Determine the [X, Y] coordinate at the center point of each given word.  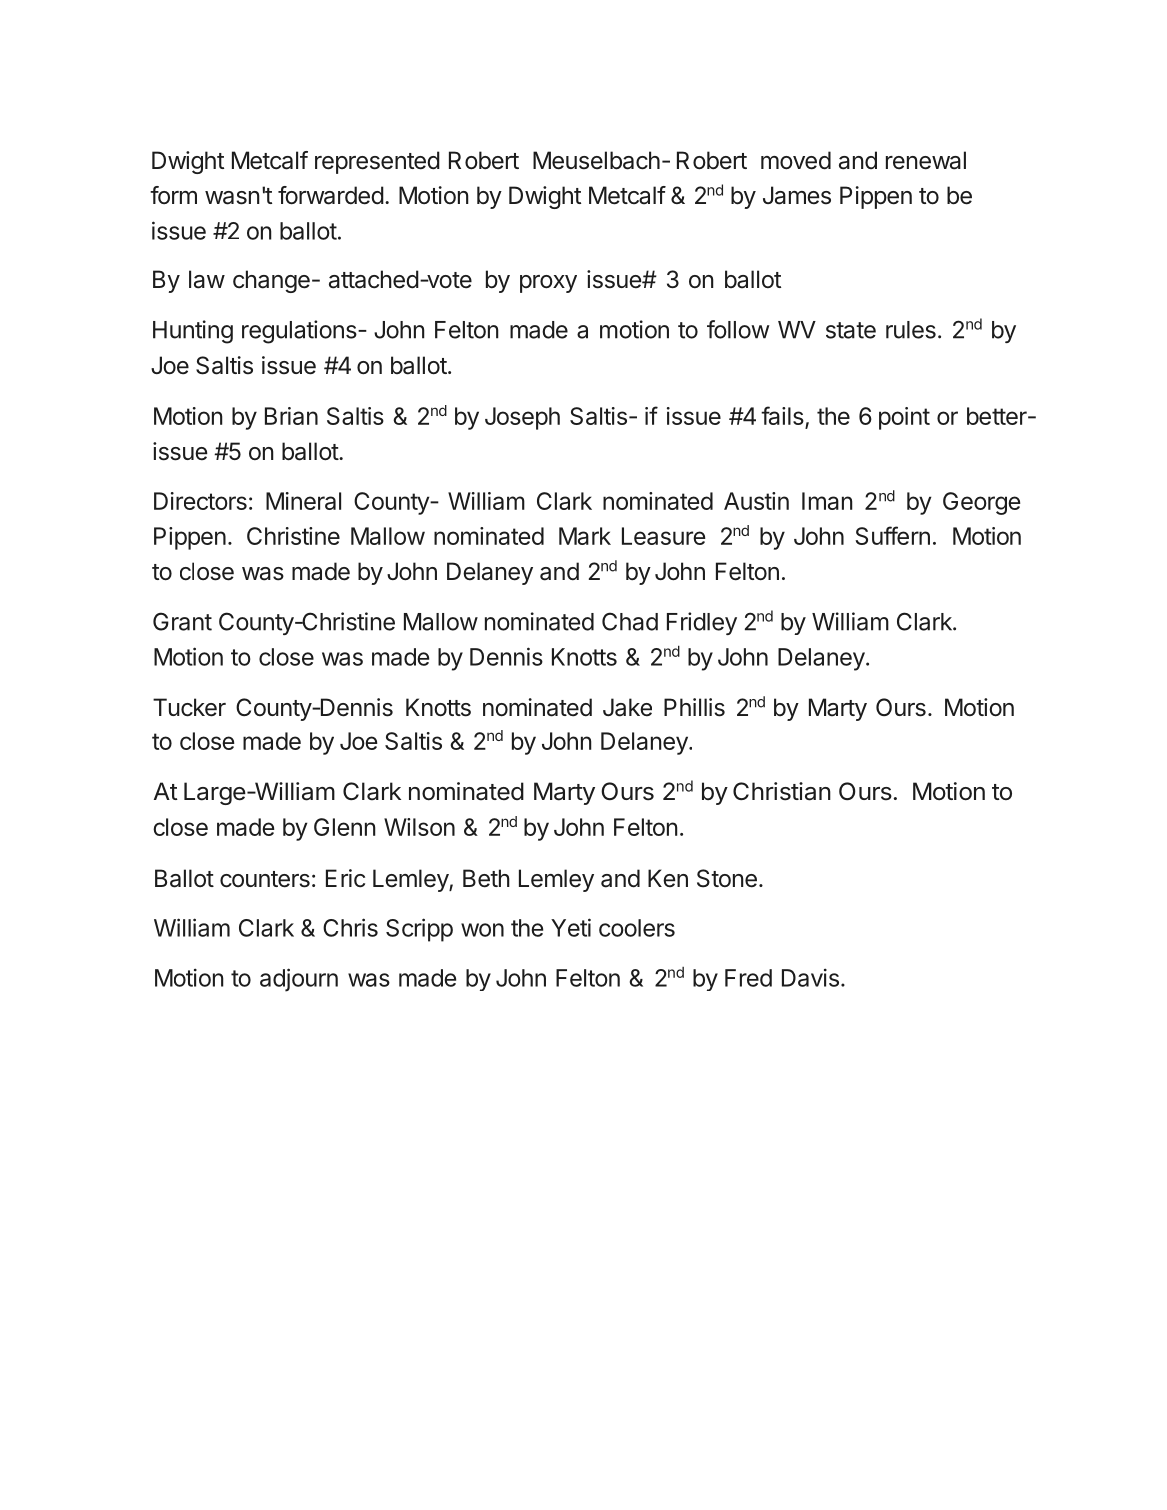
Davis [810, 977]
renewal [926, 160]
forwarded [331, 195]
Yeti [571, 927]
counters [265, 879]
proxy [548, 284]
